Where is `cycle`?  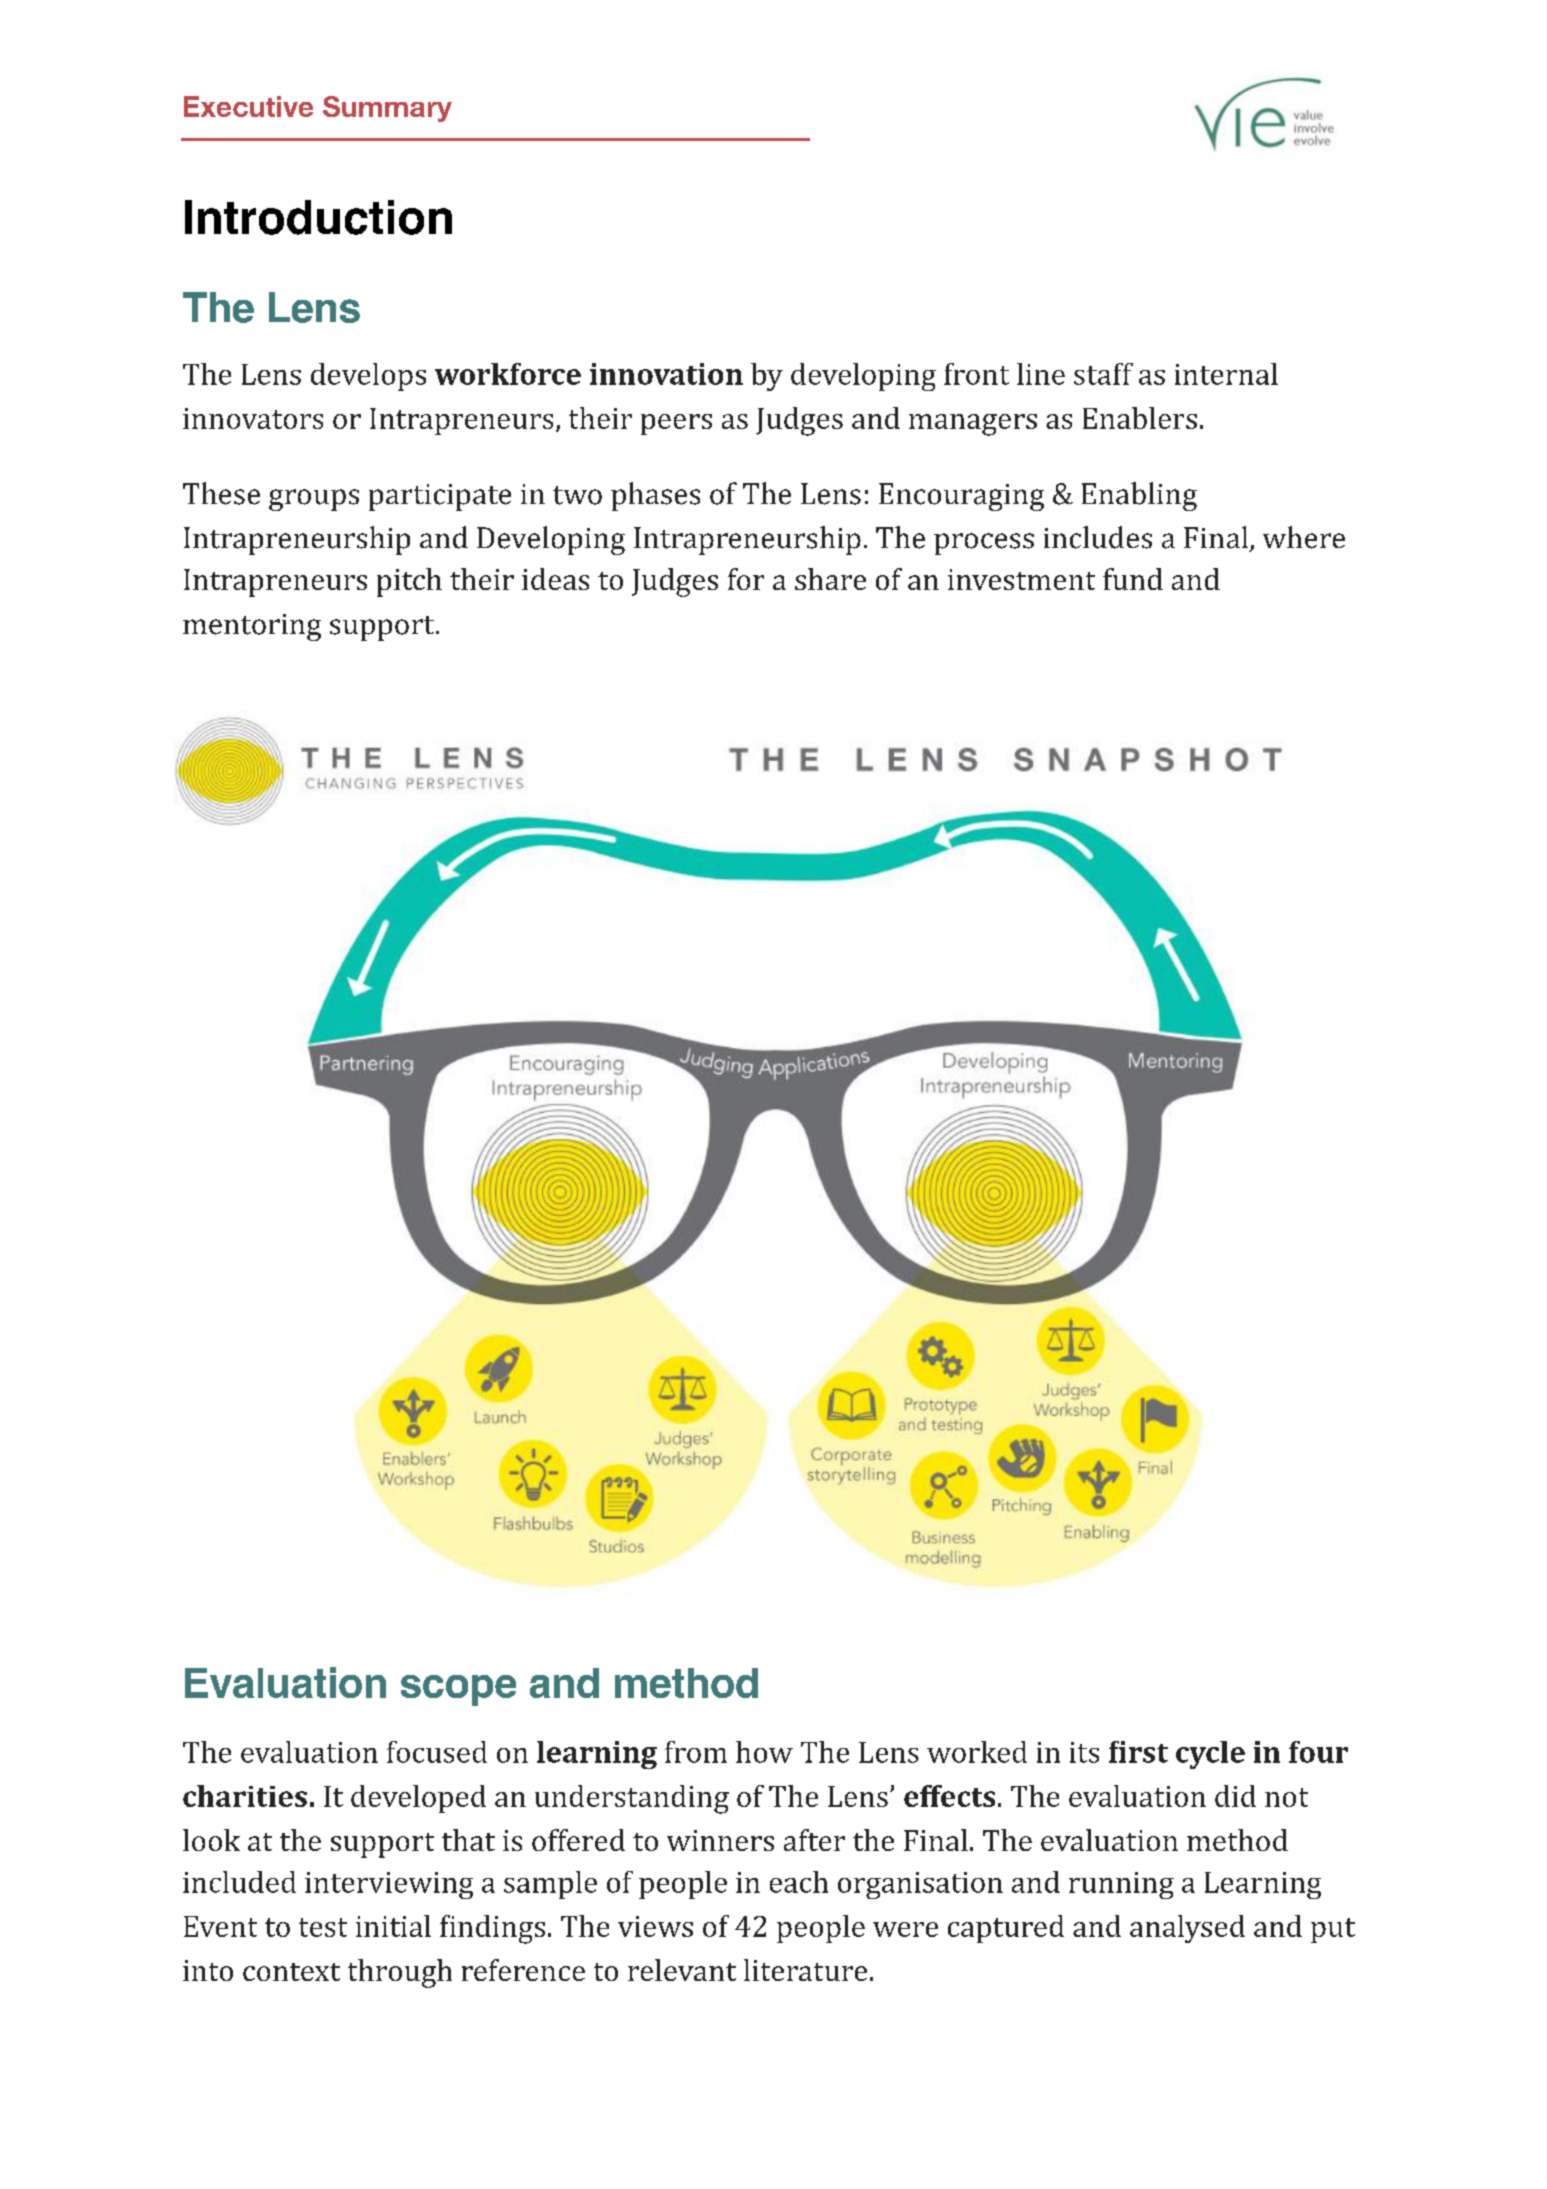
cycle is located at coordinates (1210, 1755).
